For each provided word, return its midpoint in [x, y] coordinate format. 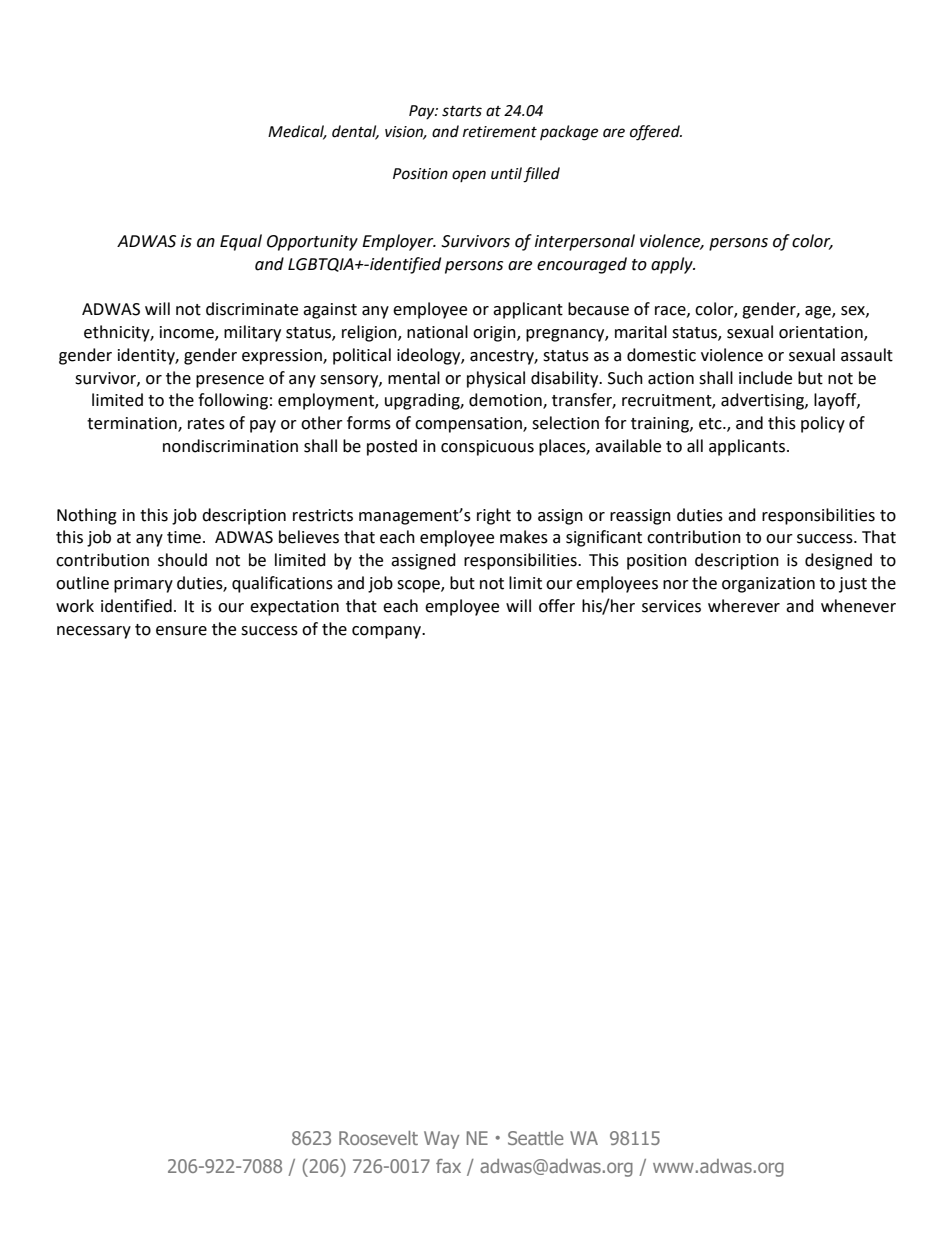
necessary [94, 632]
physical [496, 379]
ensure [181, 631]
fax [448, 1166]
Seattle [535, 1138]
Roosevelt [378, 1138]
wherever [744, 606]
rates [206, 424]
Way [441, 1140]
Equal [241, 242]
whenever [858, 606]
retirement [500, 132]
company [388, 632]
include [765, 378]
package [569, 133]
